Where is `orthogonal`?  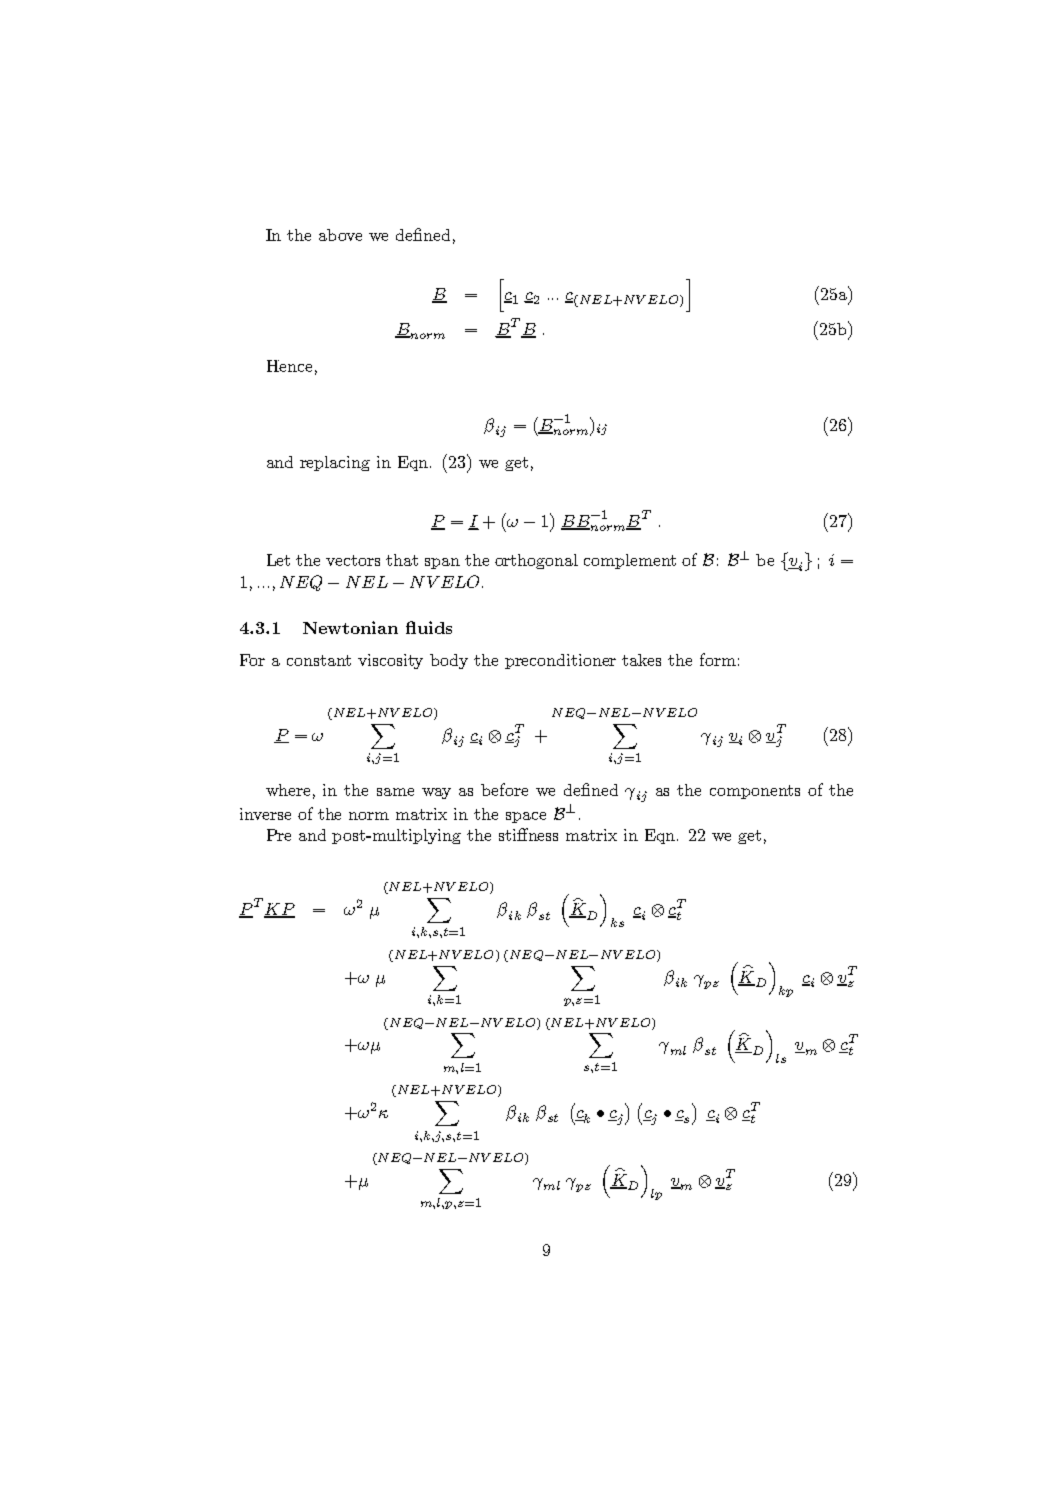
orthogonal is located at coordinates (536, 561).
